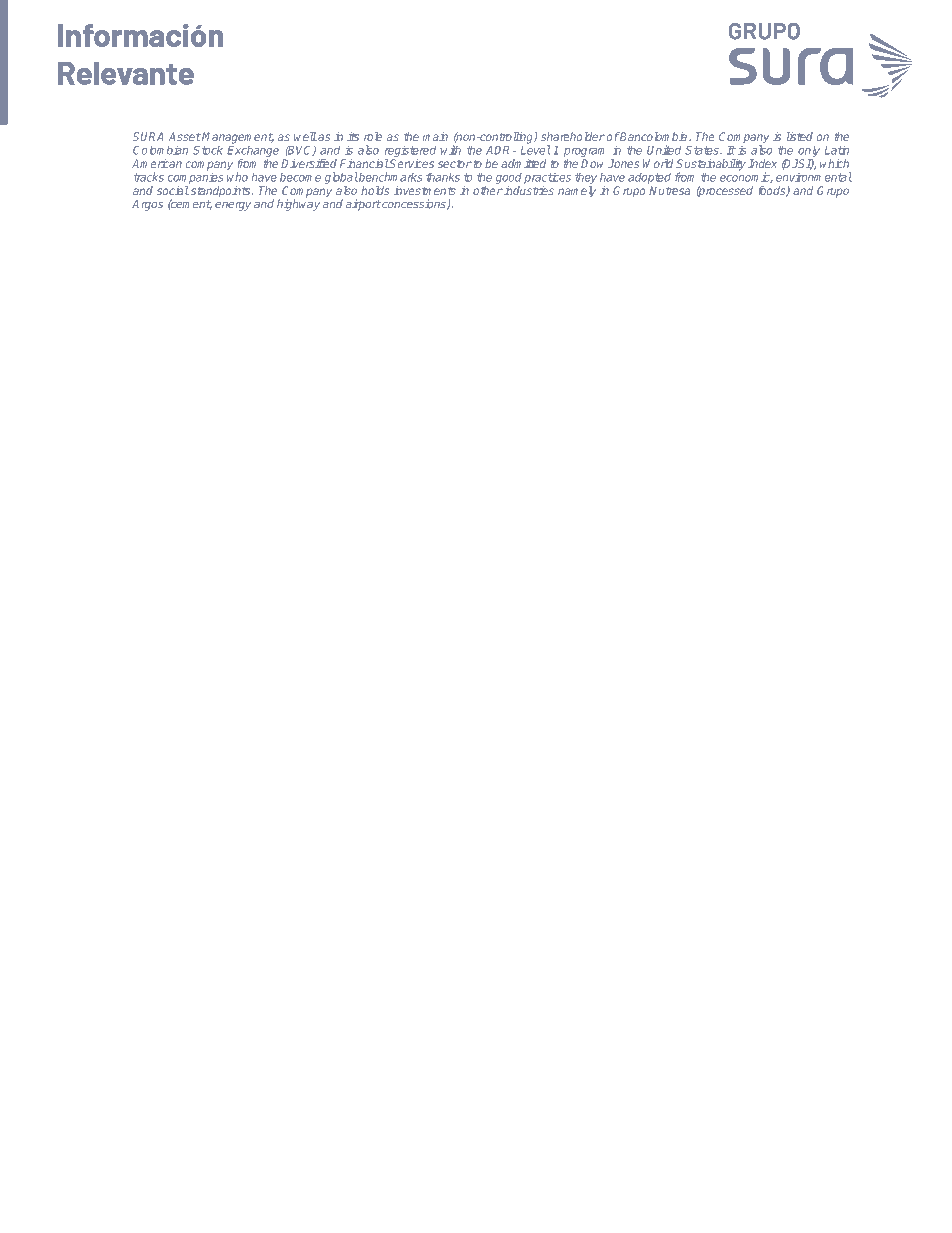 This page has width=952, height=1233. Describe the element at coordinates (435, 136) in the page. I see `main` at that location.
